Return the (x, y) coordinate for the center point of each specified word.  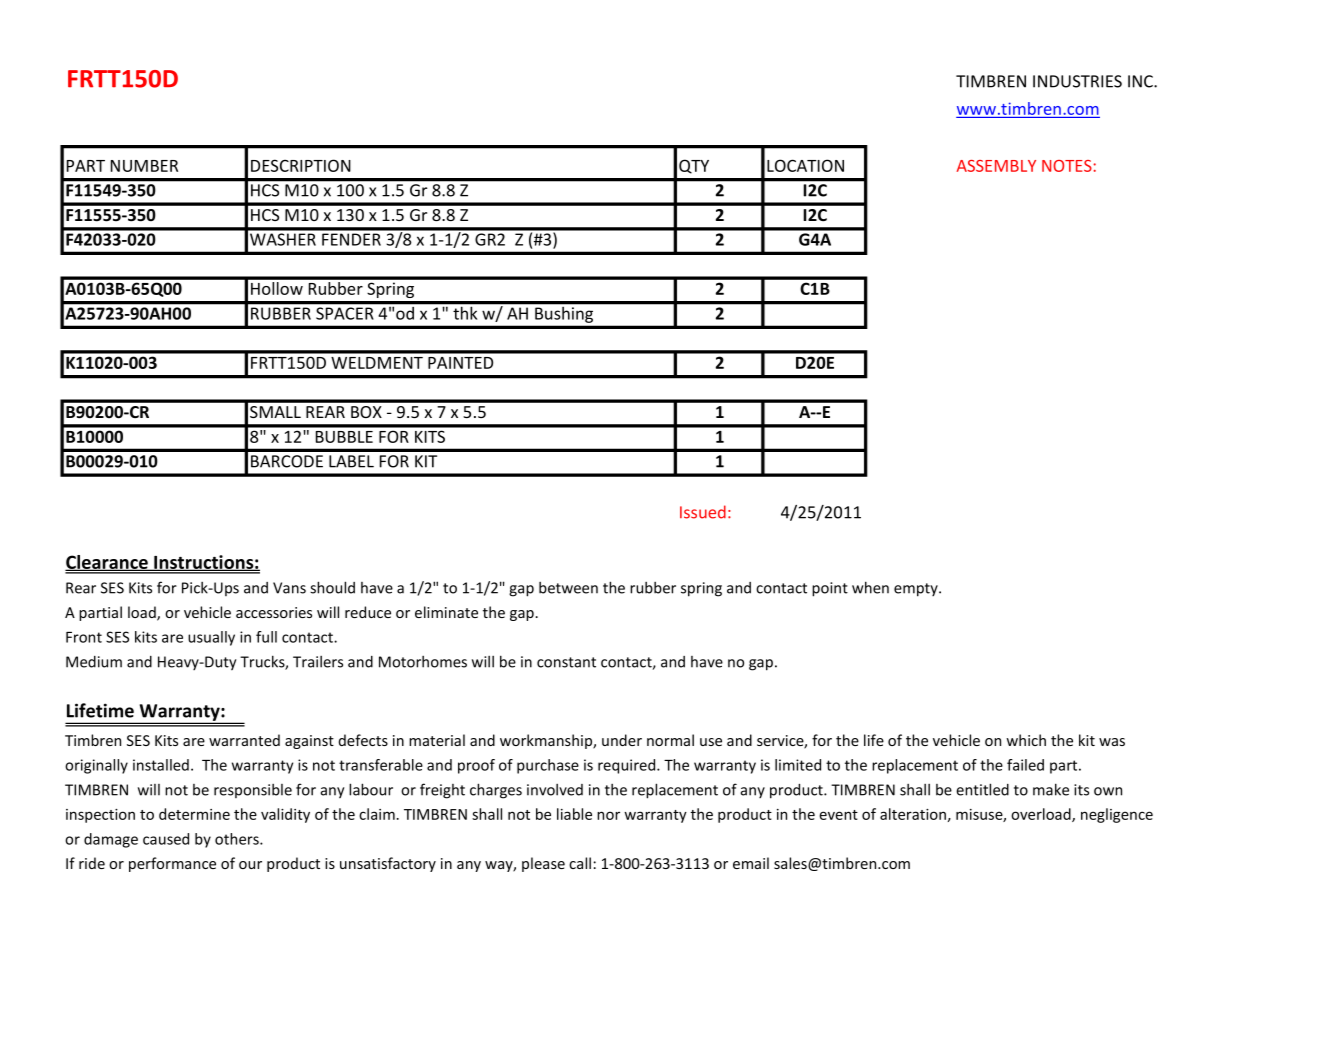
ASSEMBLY (996, 166)
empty (917, 590)
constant (566, 662)
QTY (694, 166)
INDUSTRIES (1077, 81)
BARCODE (287, 461)
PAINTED (460, 363)
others (238, 839)
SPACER (344, 313)
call (580, 863)
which (1026, 740)
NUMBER (144, 166)
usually (211, 638)
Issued (703, 512)
